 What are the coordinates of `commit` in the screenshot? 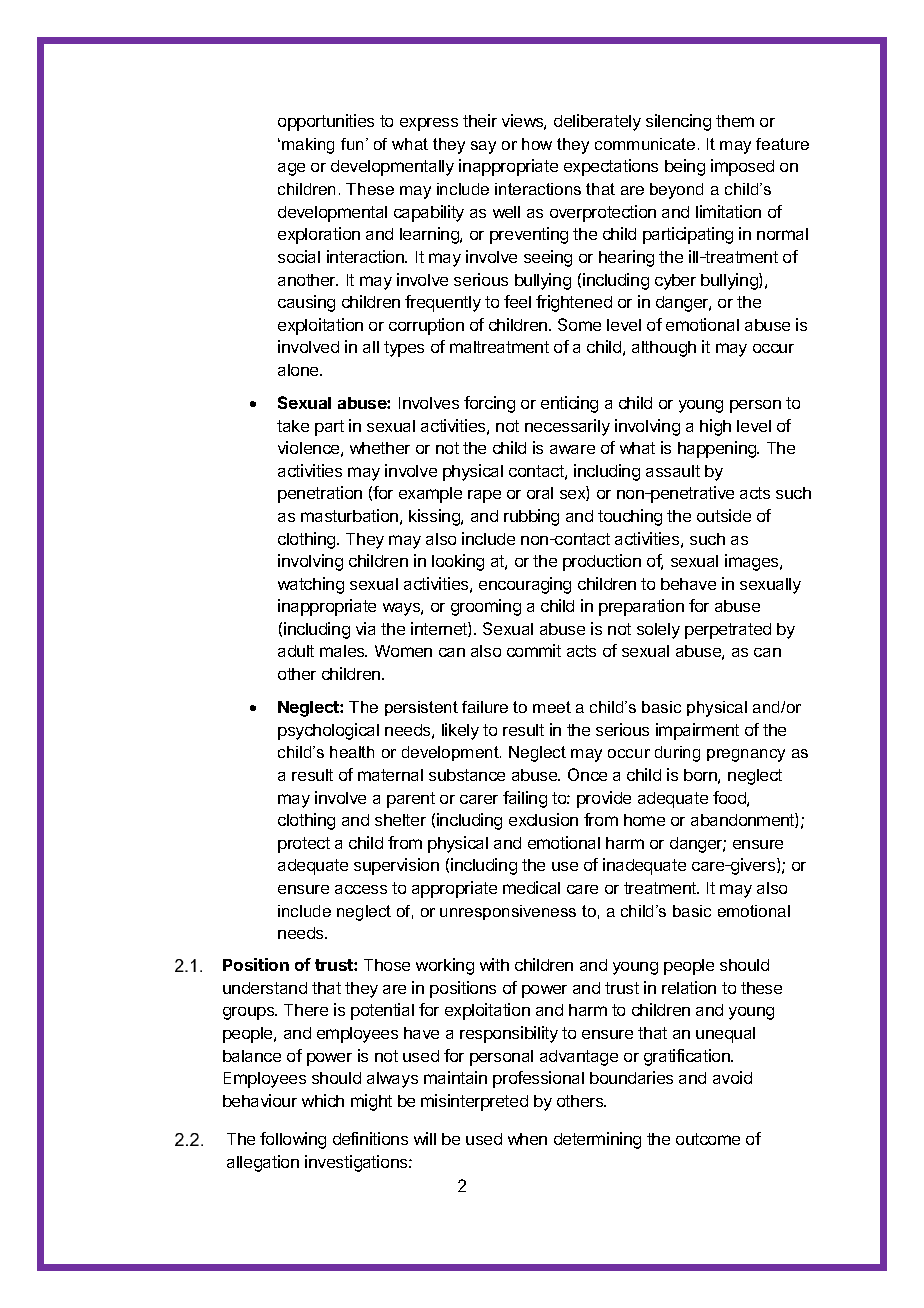 It's located at (534, 650).
